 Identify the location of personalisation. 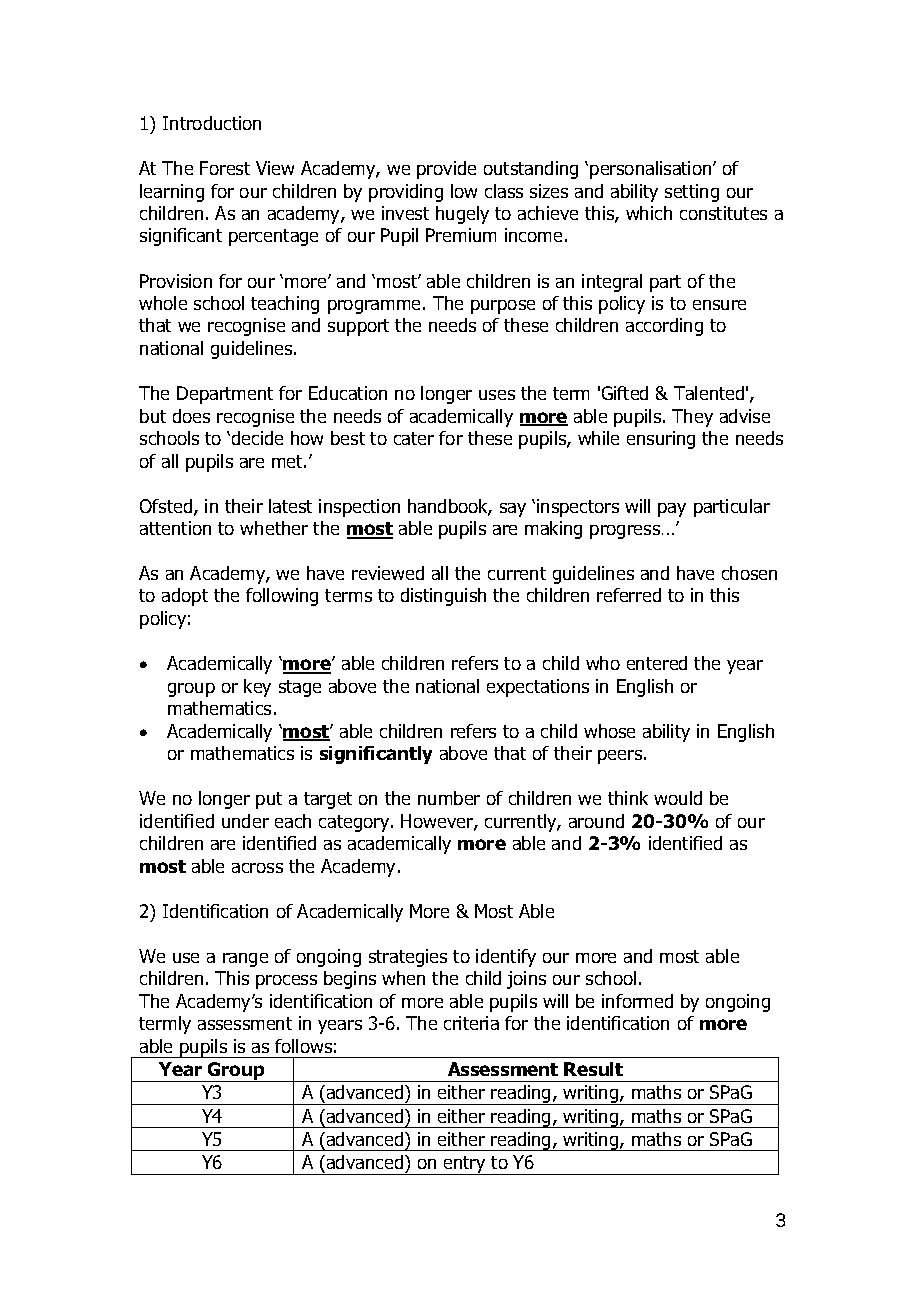
(652, 170).
